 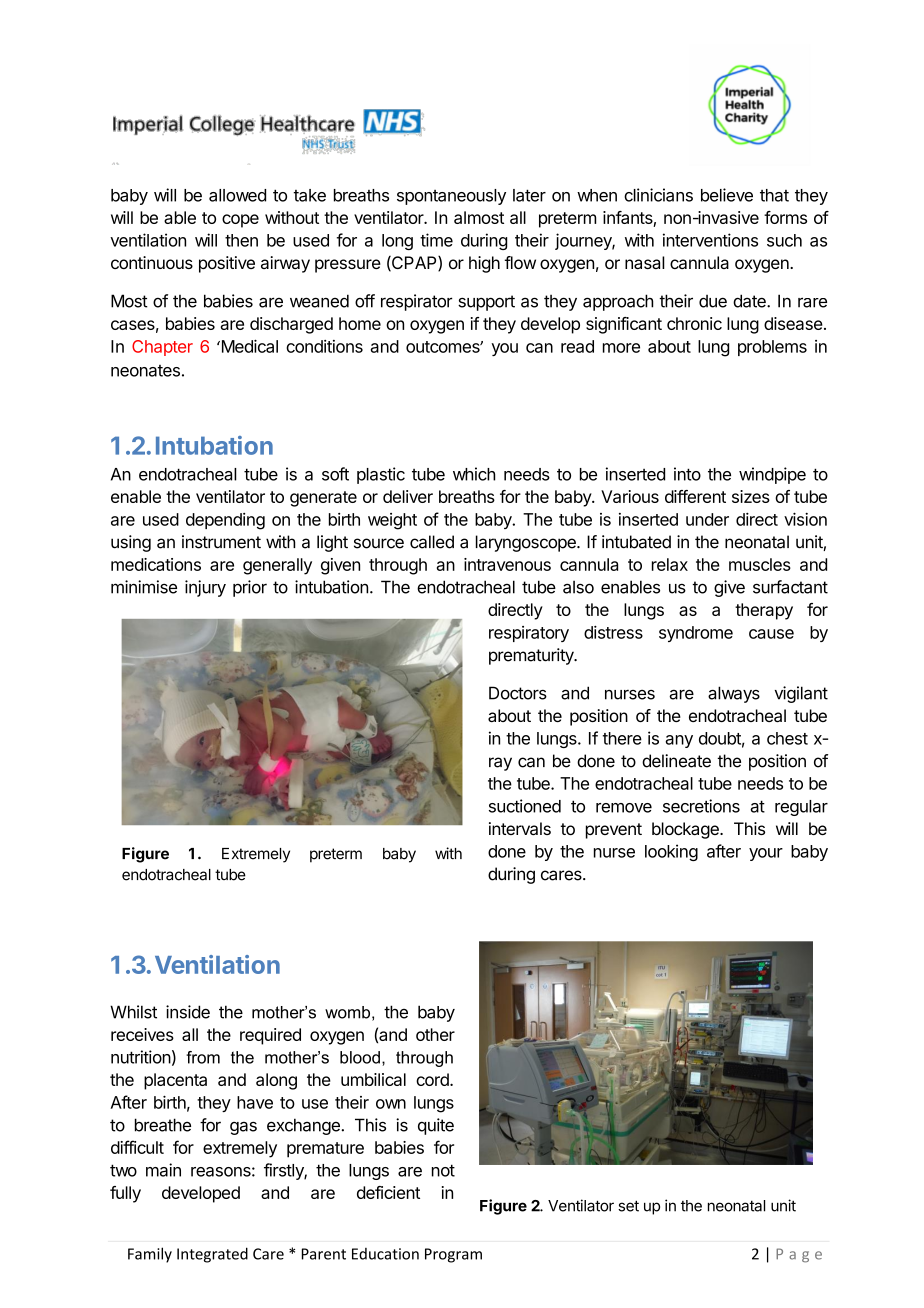 What do you see at coordinates (436, 240) in the screenshot?
I see `time` at bounding box center [436, 240].
